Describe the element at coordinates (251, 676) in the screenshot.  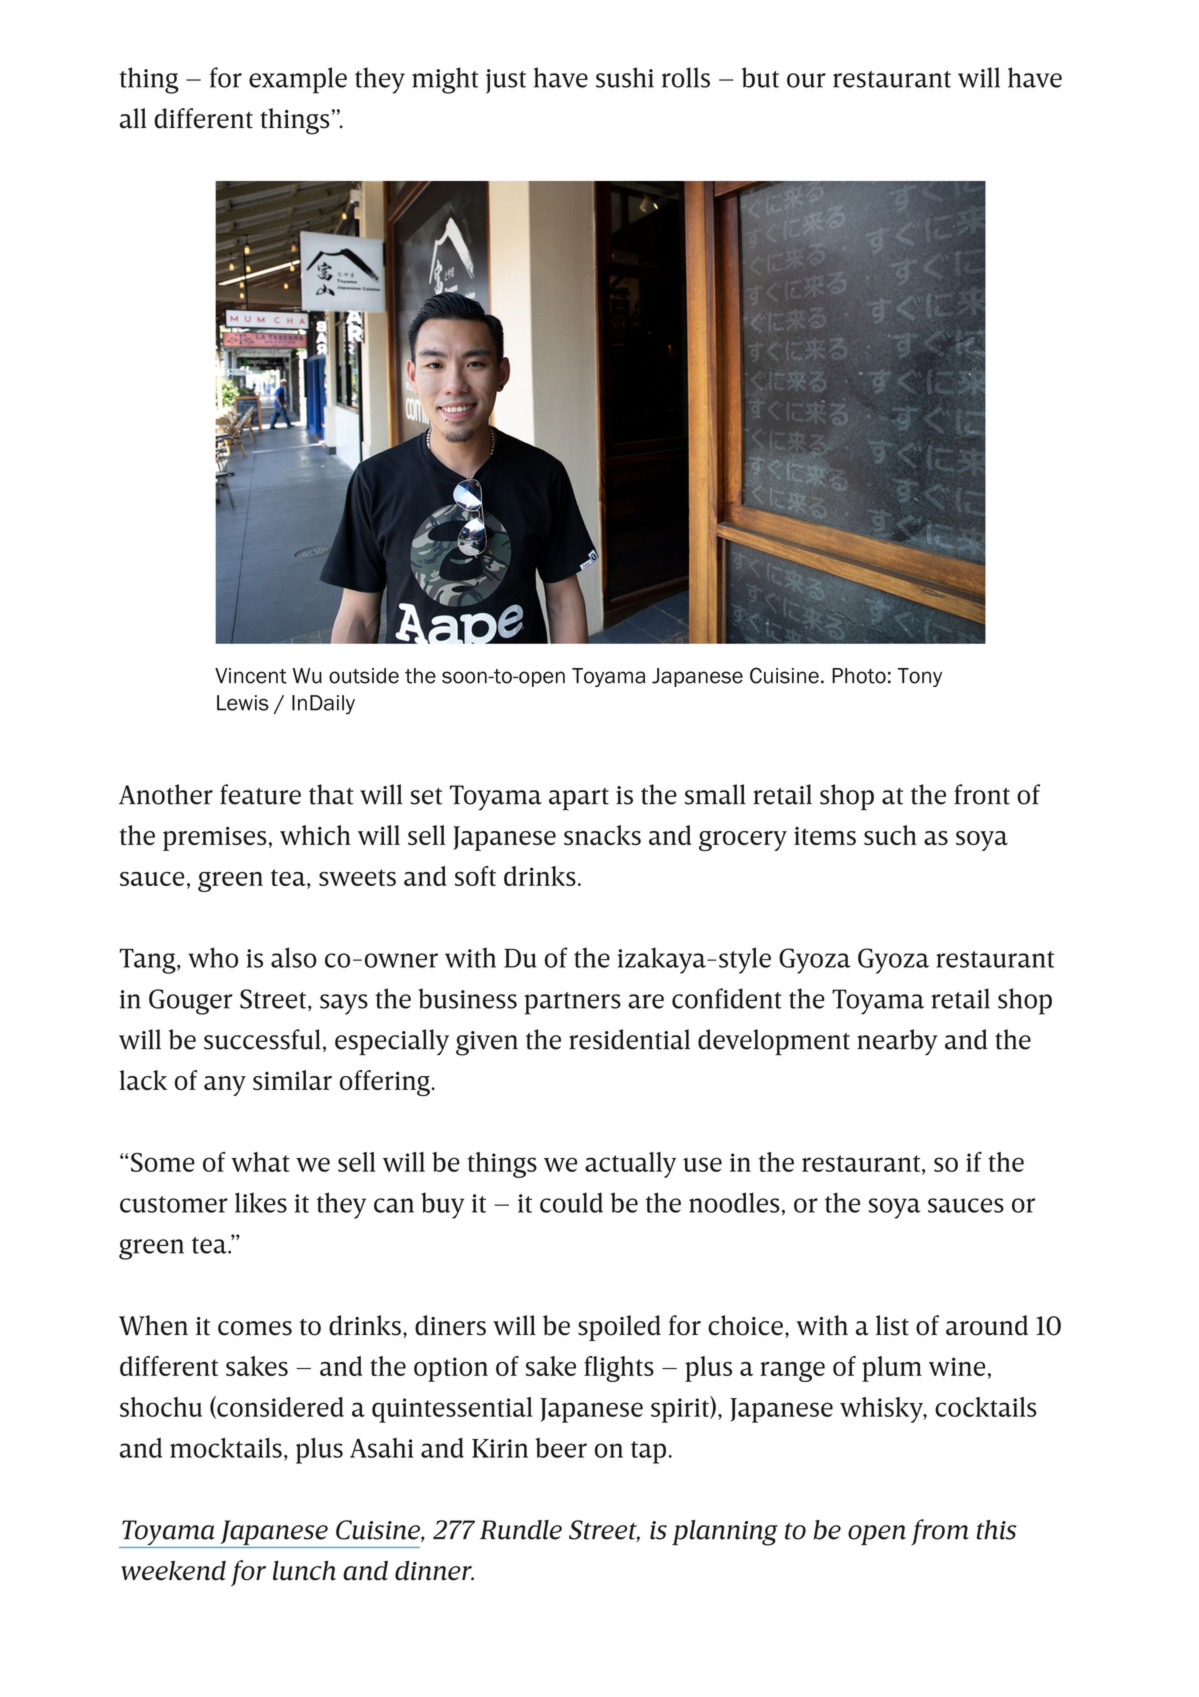
I see `Vincent` at that location.
